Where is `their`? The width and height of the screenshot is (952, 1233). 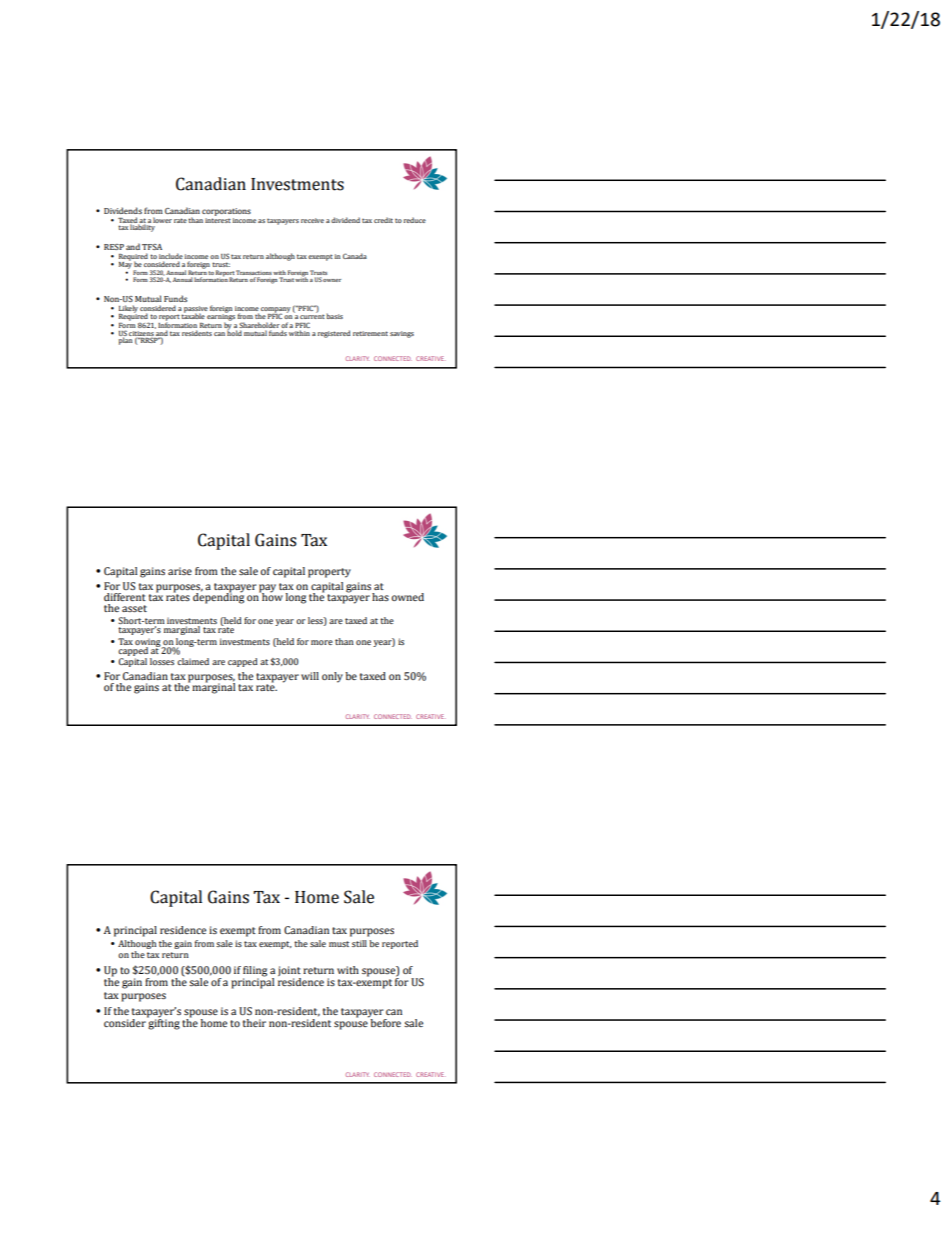
their is located at coordinates (254, 1023).
